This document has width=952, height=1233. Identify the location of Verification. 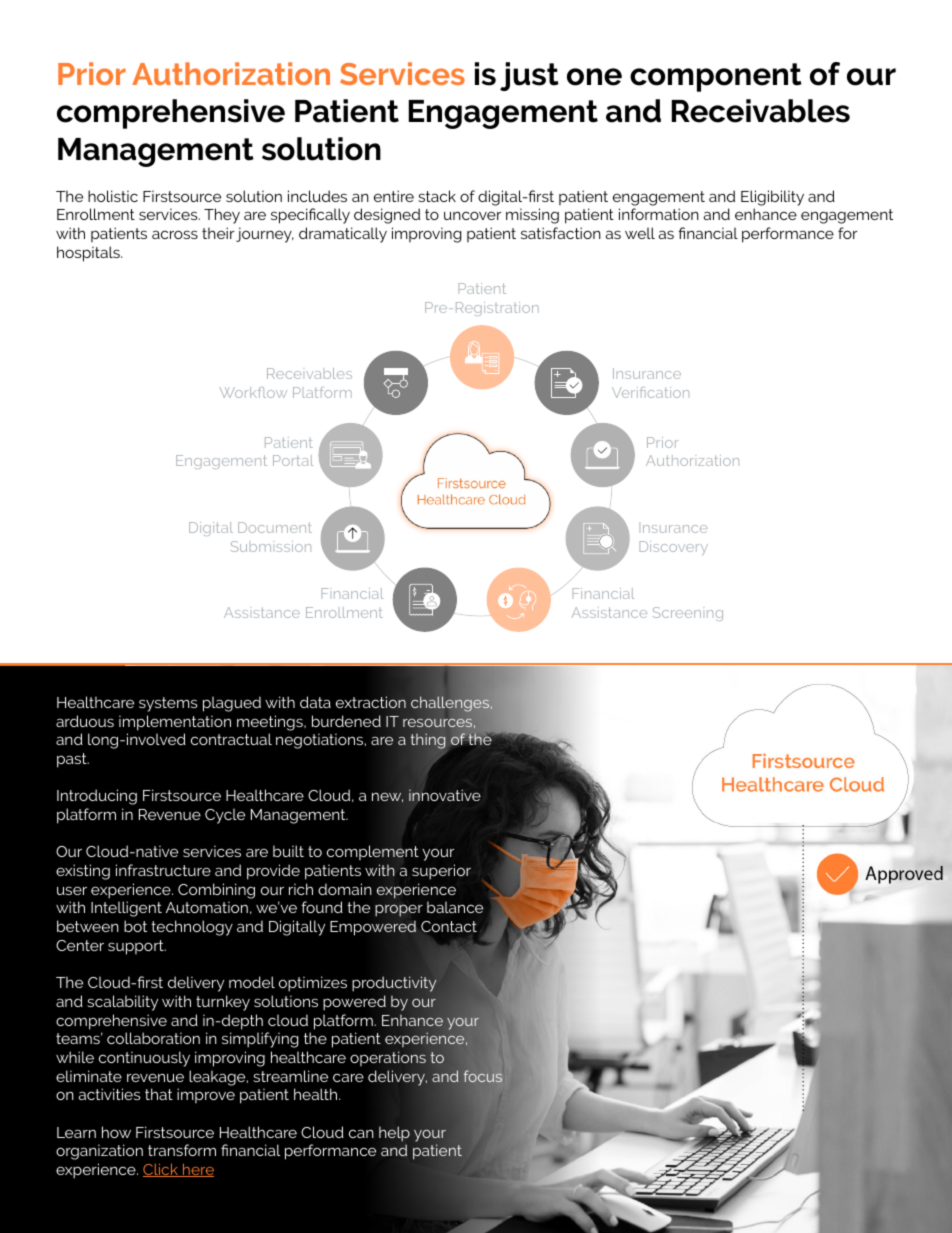
(650, 392).
